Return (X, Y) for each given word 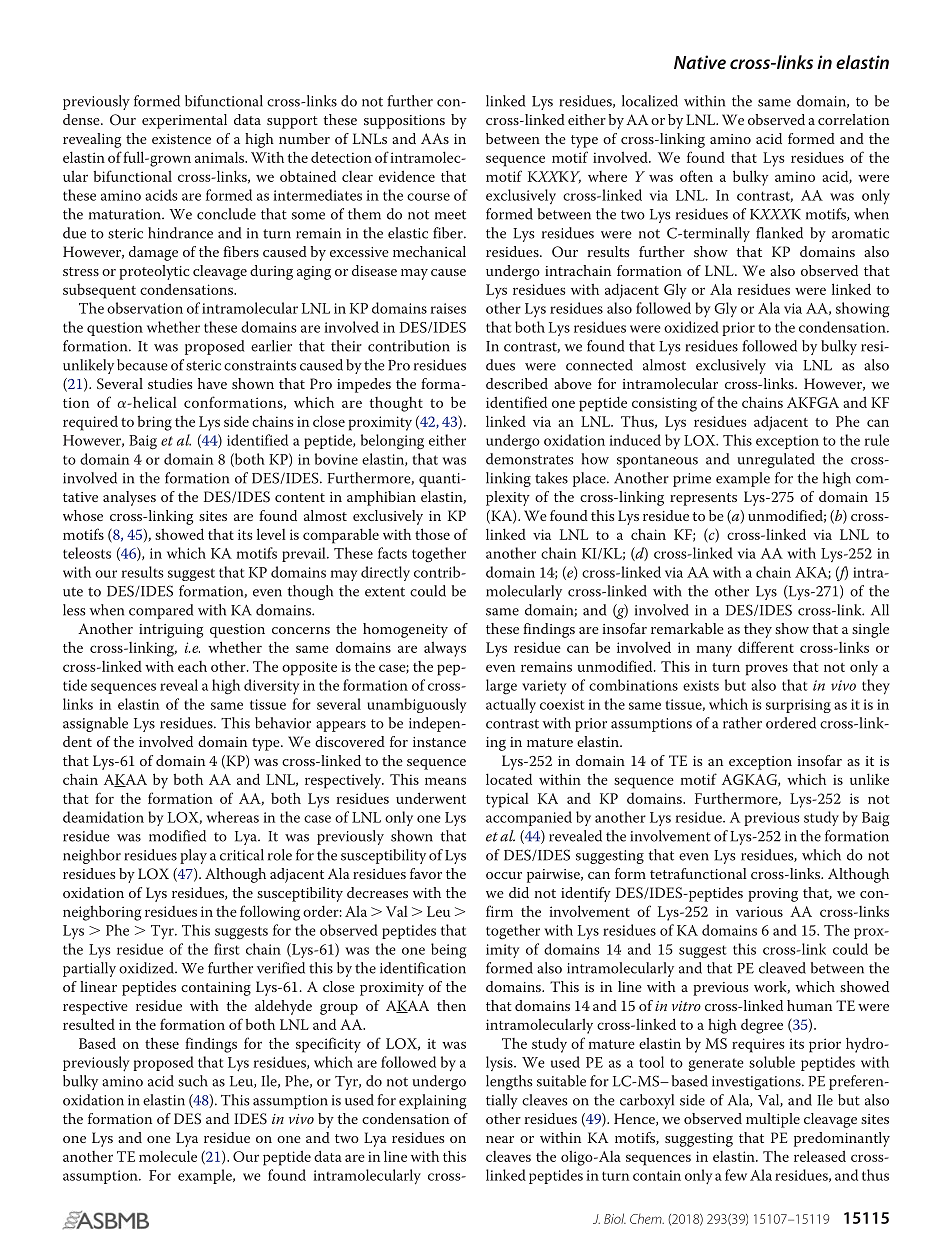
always (445, 649)
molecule (168, 1156)
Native (700, 62)
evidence (407, 176)
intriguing (171, 631)
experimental (184, 121)
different (766, 647)
